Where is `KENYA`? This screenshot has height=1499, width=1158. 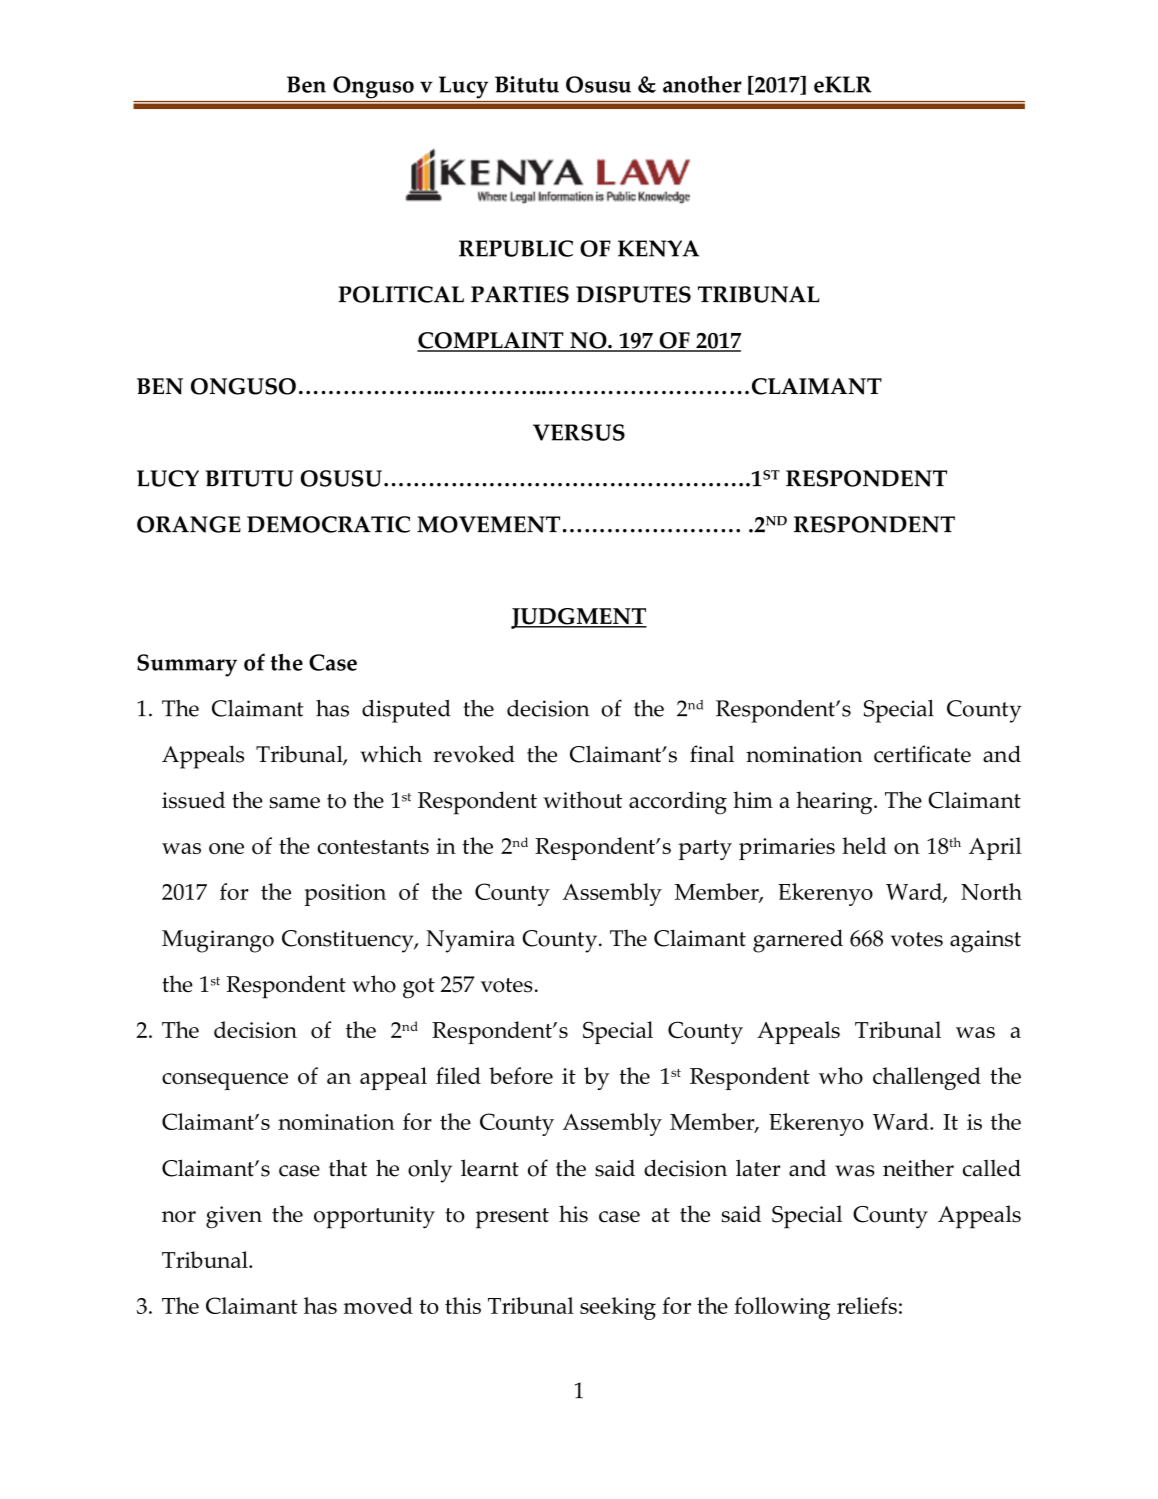 KENYA is located at coordinates (658, 248).
